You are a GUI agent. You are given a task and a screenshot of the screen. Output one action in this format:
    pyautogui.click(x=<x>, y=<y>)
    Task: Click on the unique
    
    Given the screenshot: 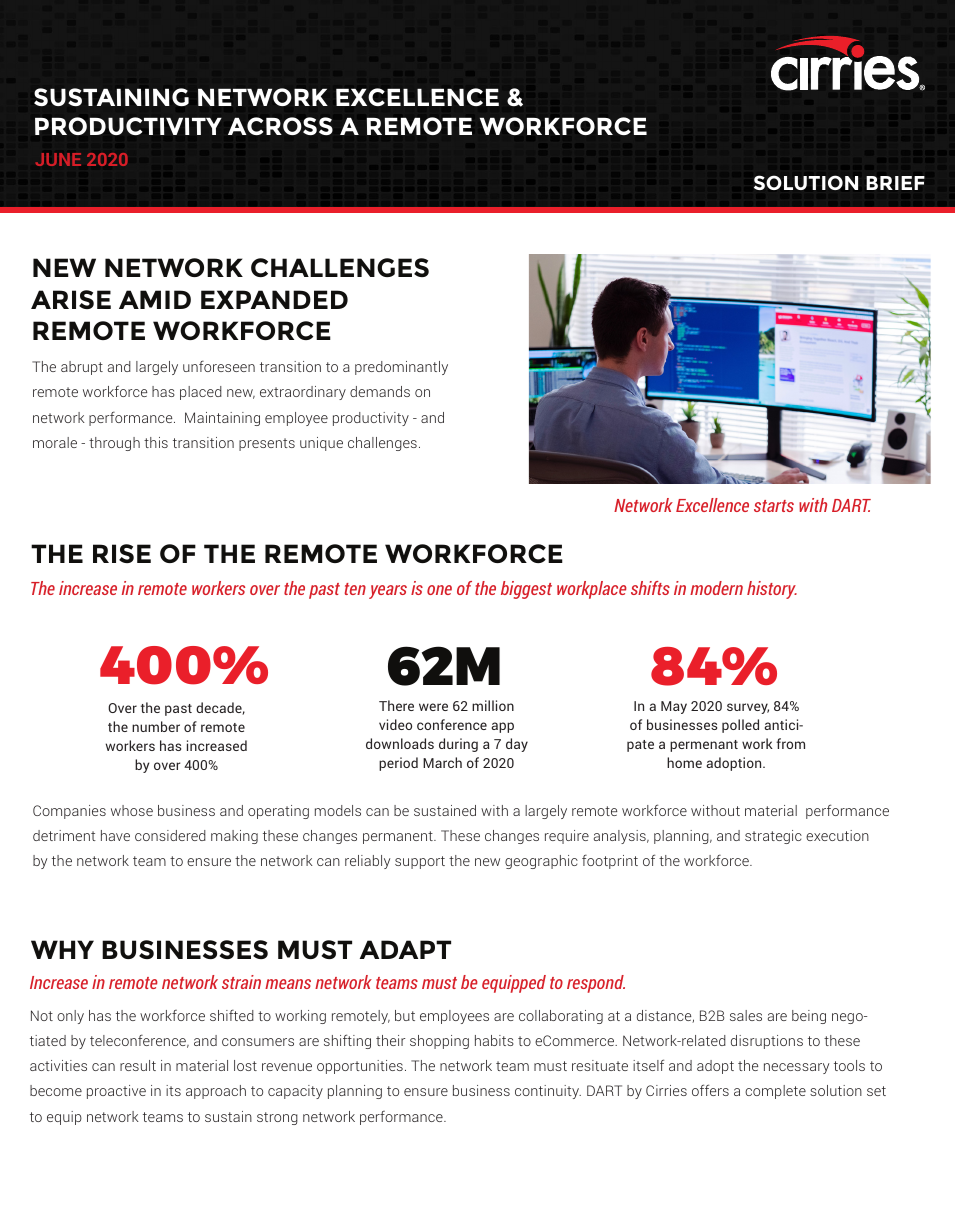 What is the action you would take?
    pyautogui.click(x=321, y=444)
